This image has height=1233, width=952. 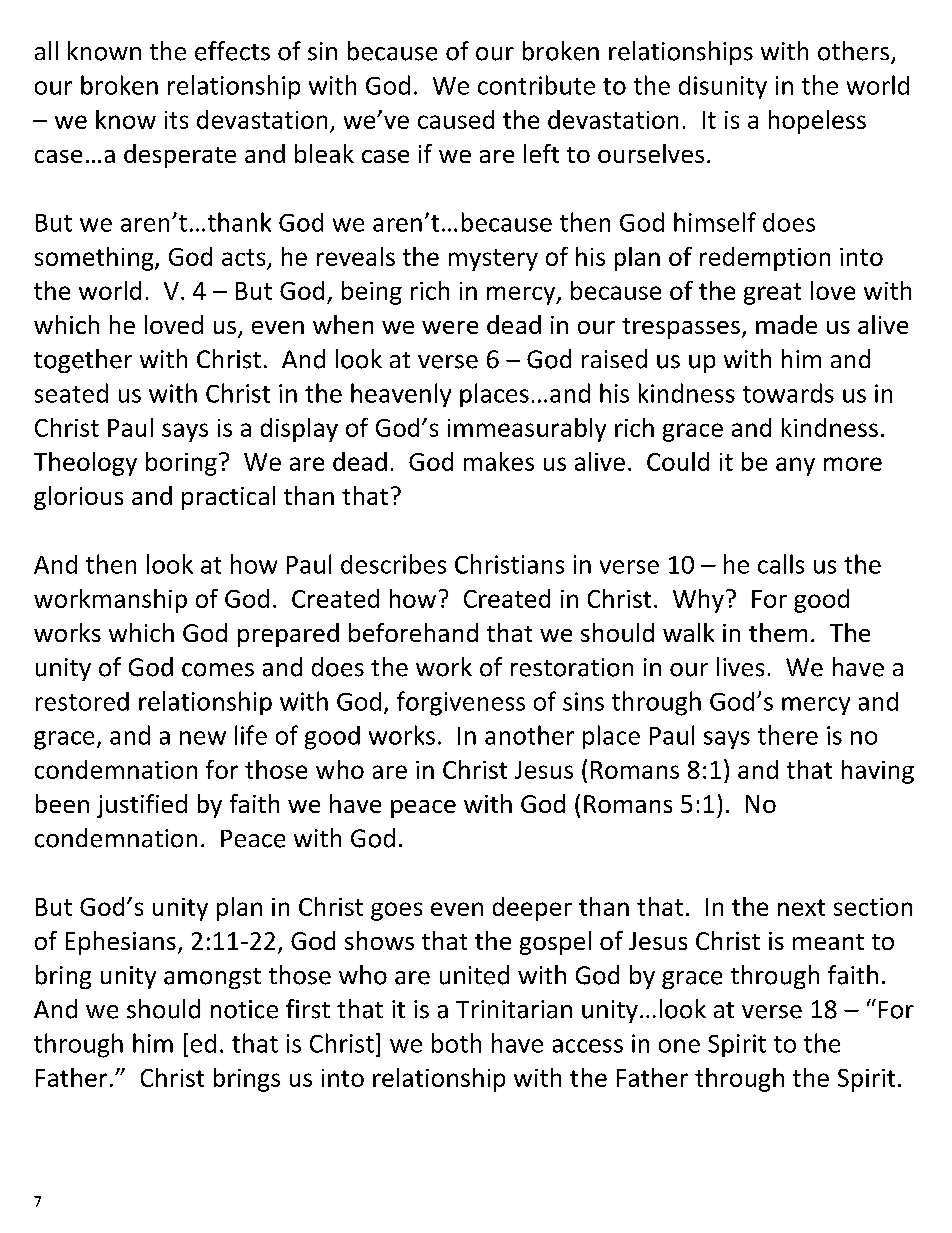 I want to click on caused, so click(x=456, y=119).
